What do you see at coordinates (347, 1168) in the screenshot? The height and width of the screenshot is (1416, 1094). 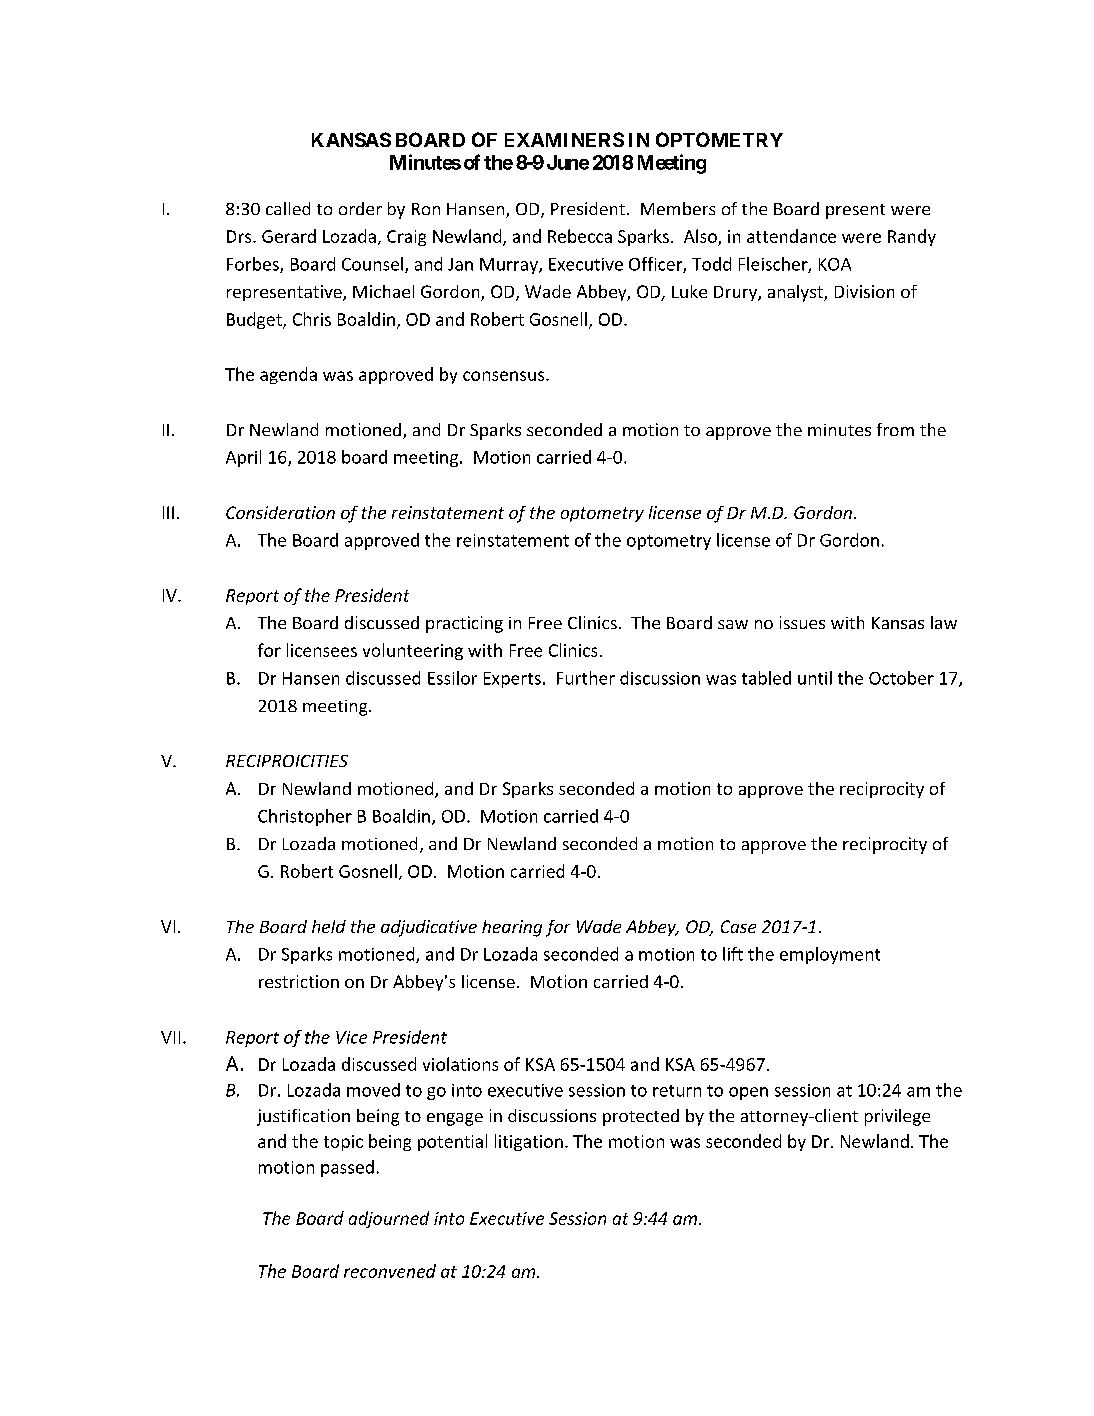 I see `passed` at bounding box center [347, 1168].
